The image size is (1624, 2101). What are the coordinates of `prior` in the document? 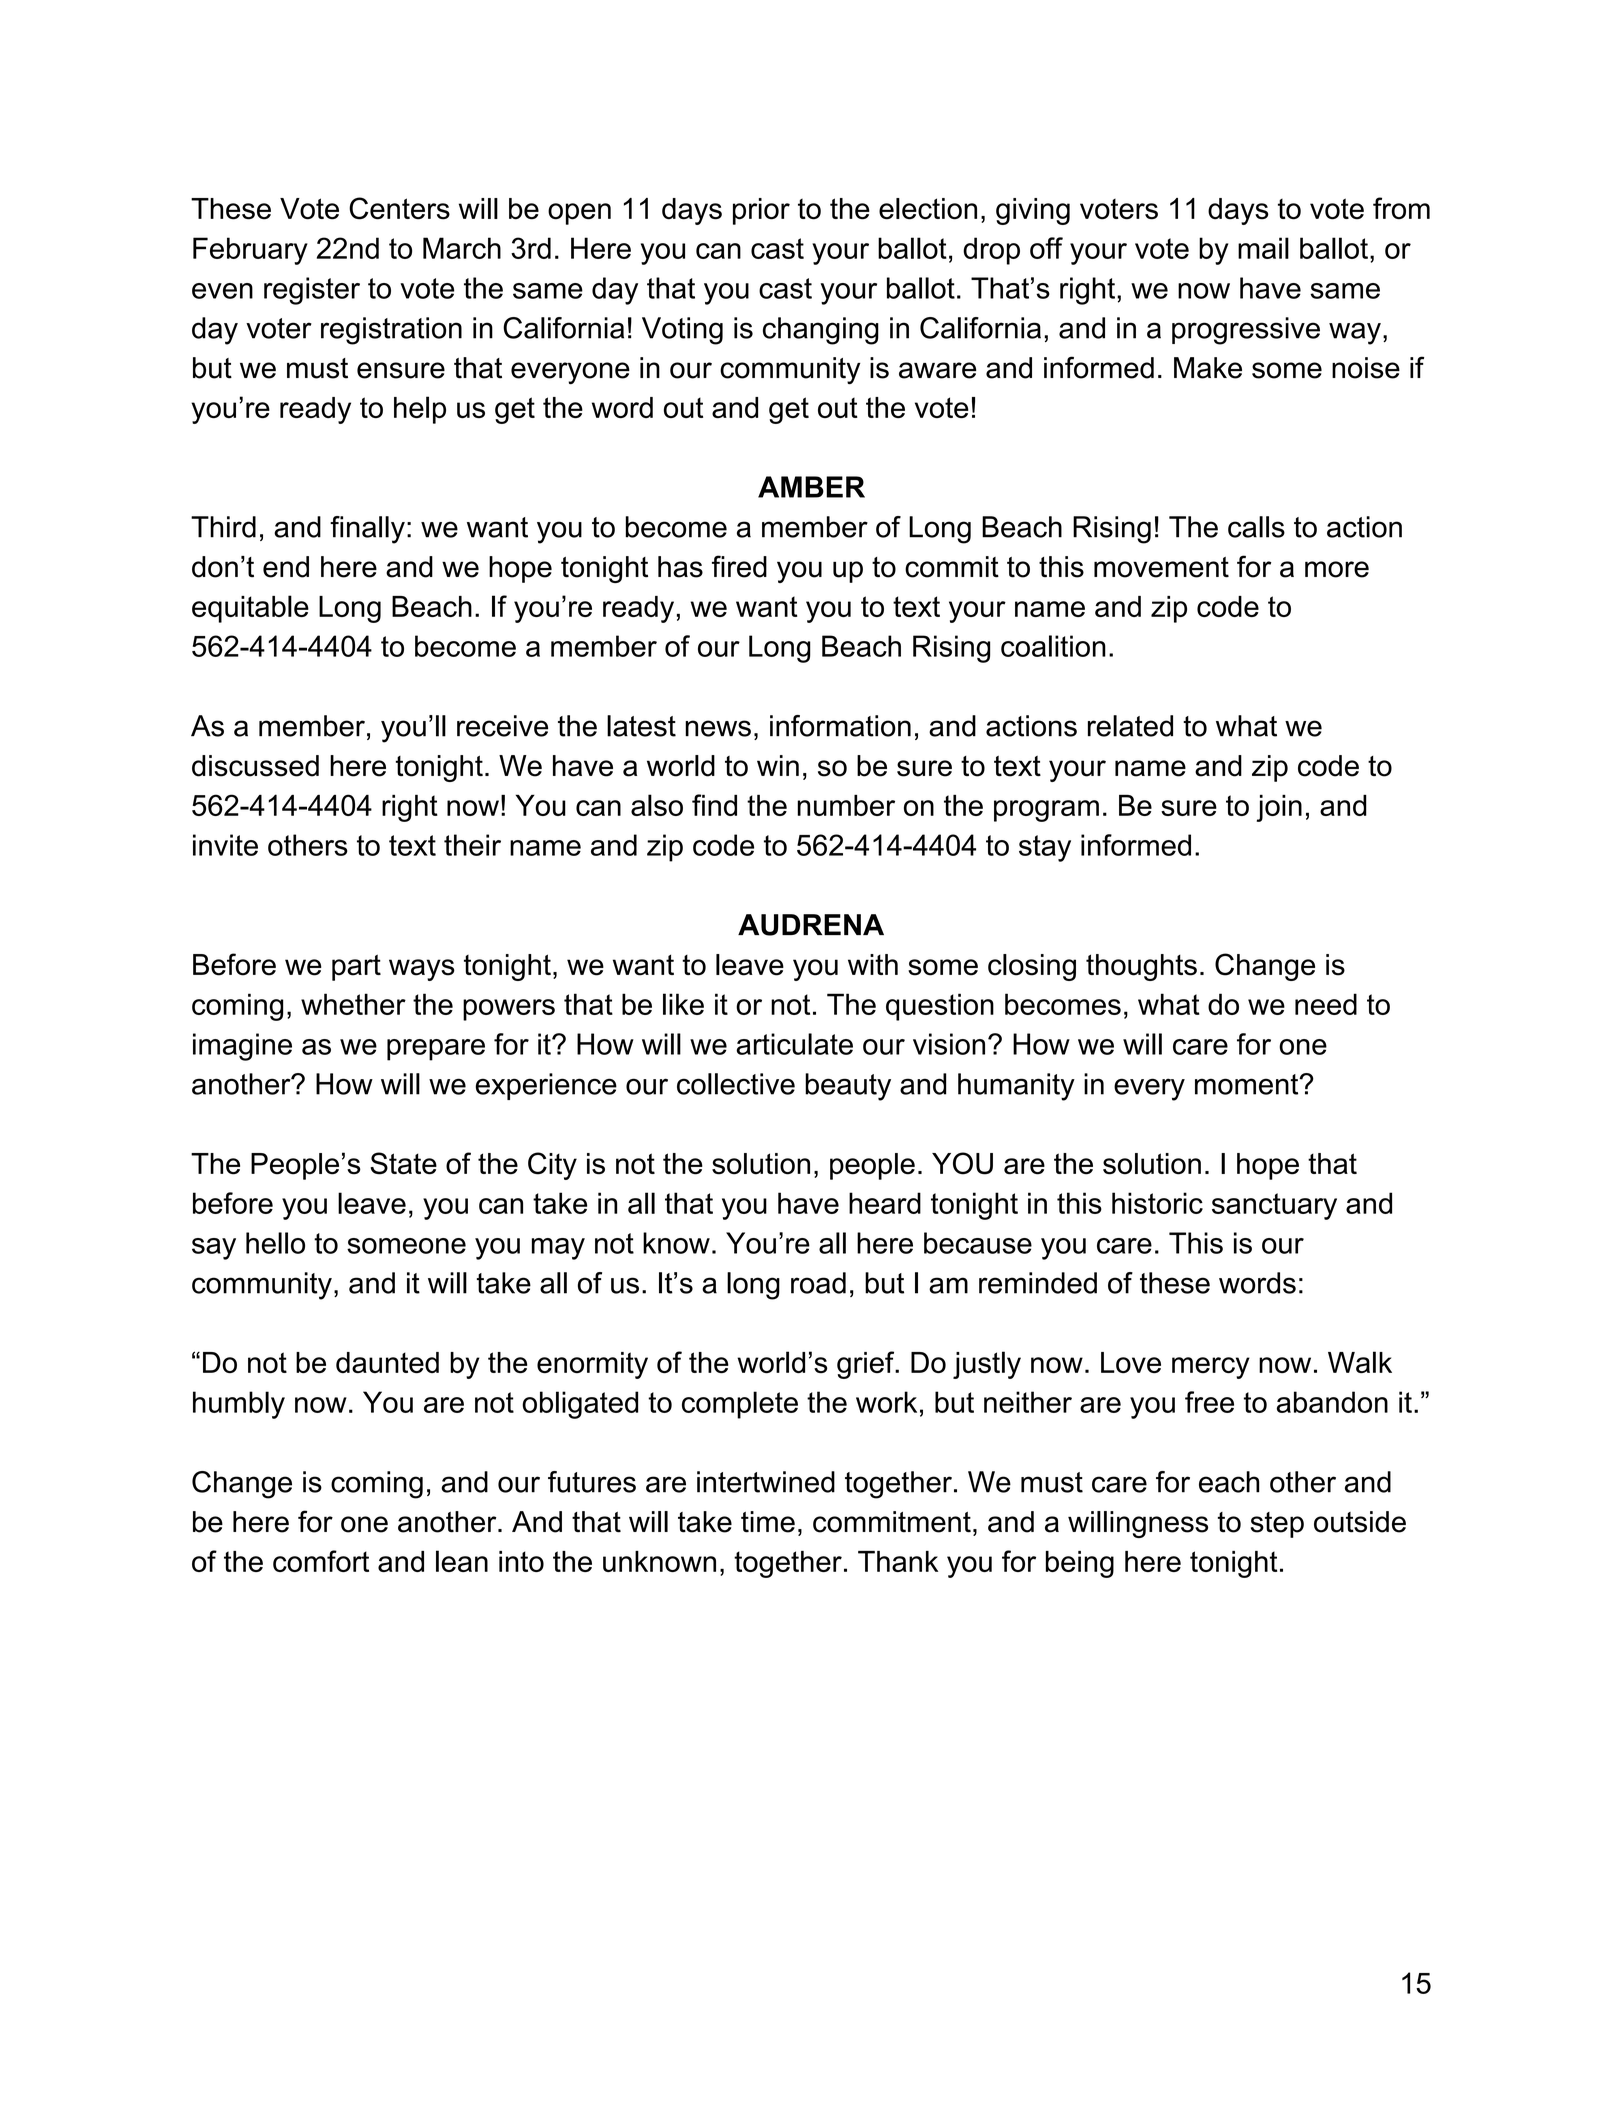 It's located at (761, 211).
